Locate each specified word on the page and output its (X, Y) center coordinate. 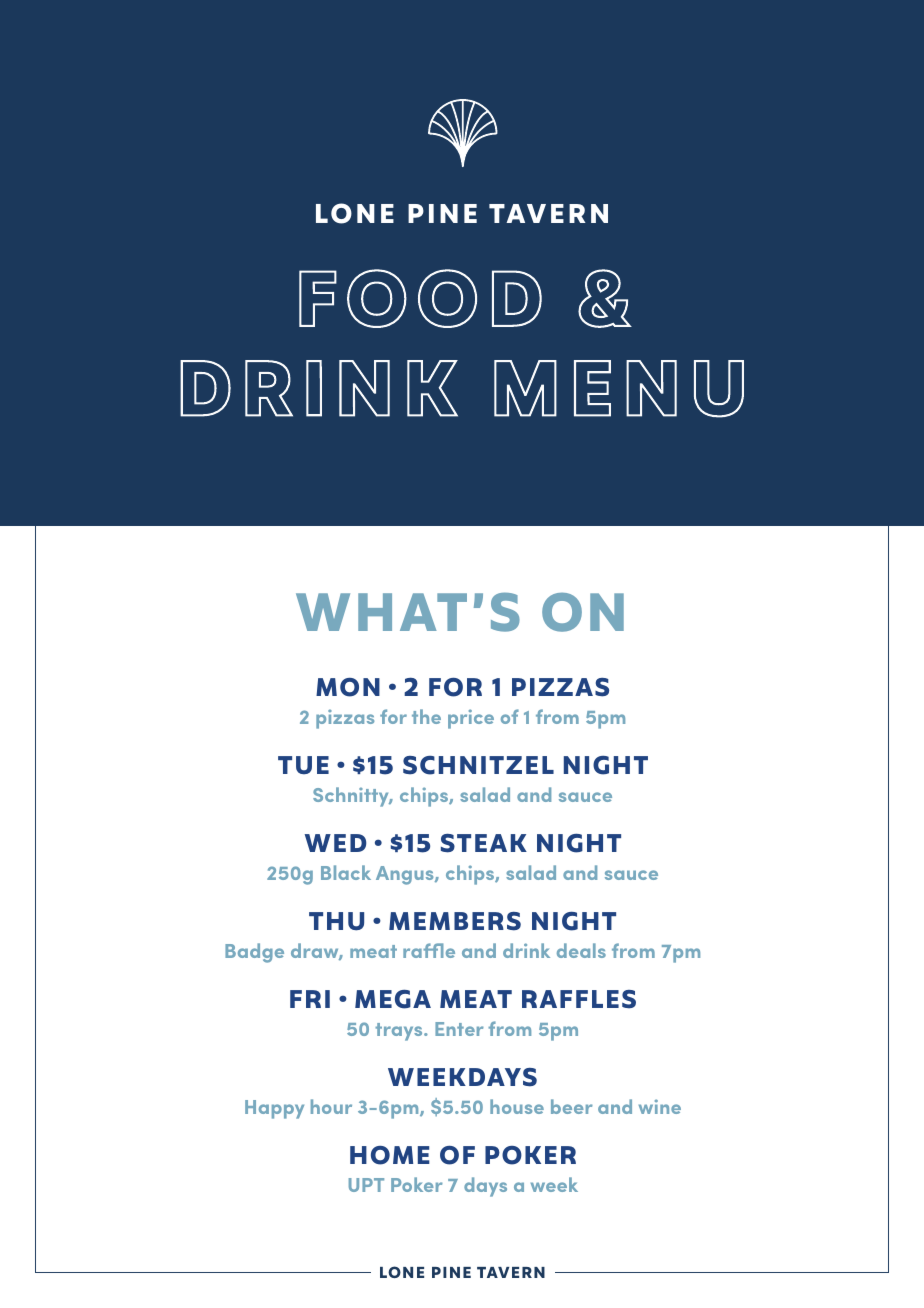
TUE (303, 765)
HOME (390, 1155)
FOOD (420, 298)
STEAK (484, 843)
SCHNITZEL (478, 765)
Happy (274, 1109)
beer (572, 1106)
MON (348, 687)
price (471, 719)
